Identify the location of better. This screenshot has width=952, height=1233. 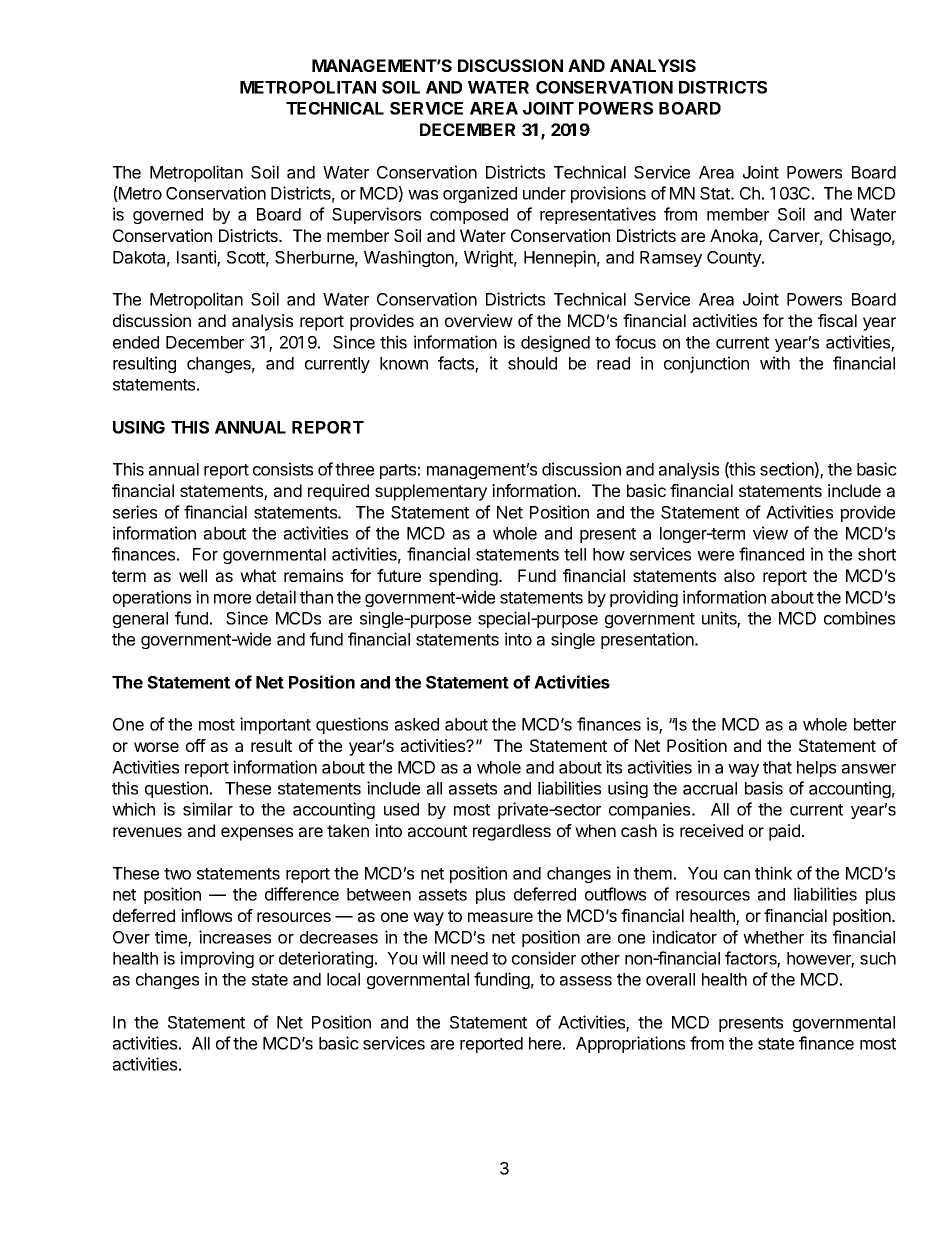
(875, 724).
